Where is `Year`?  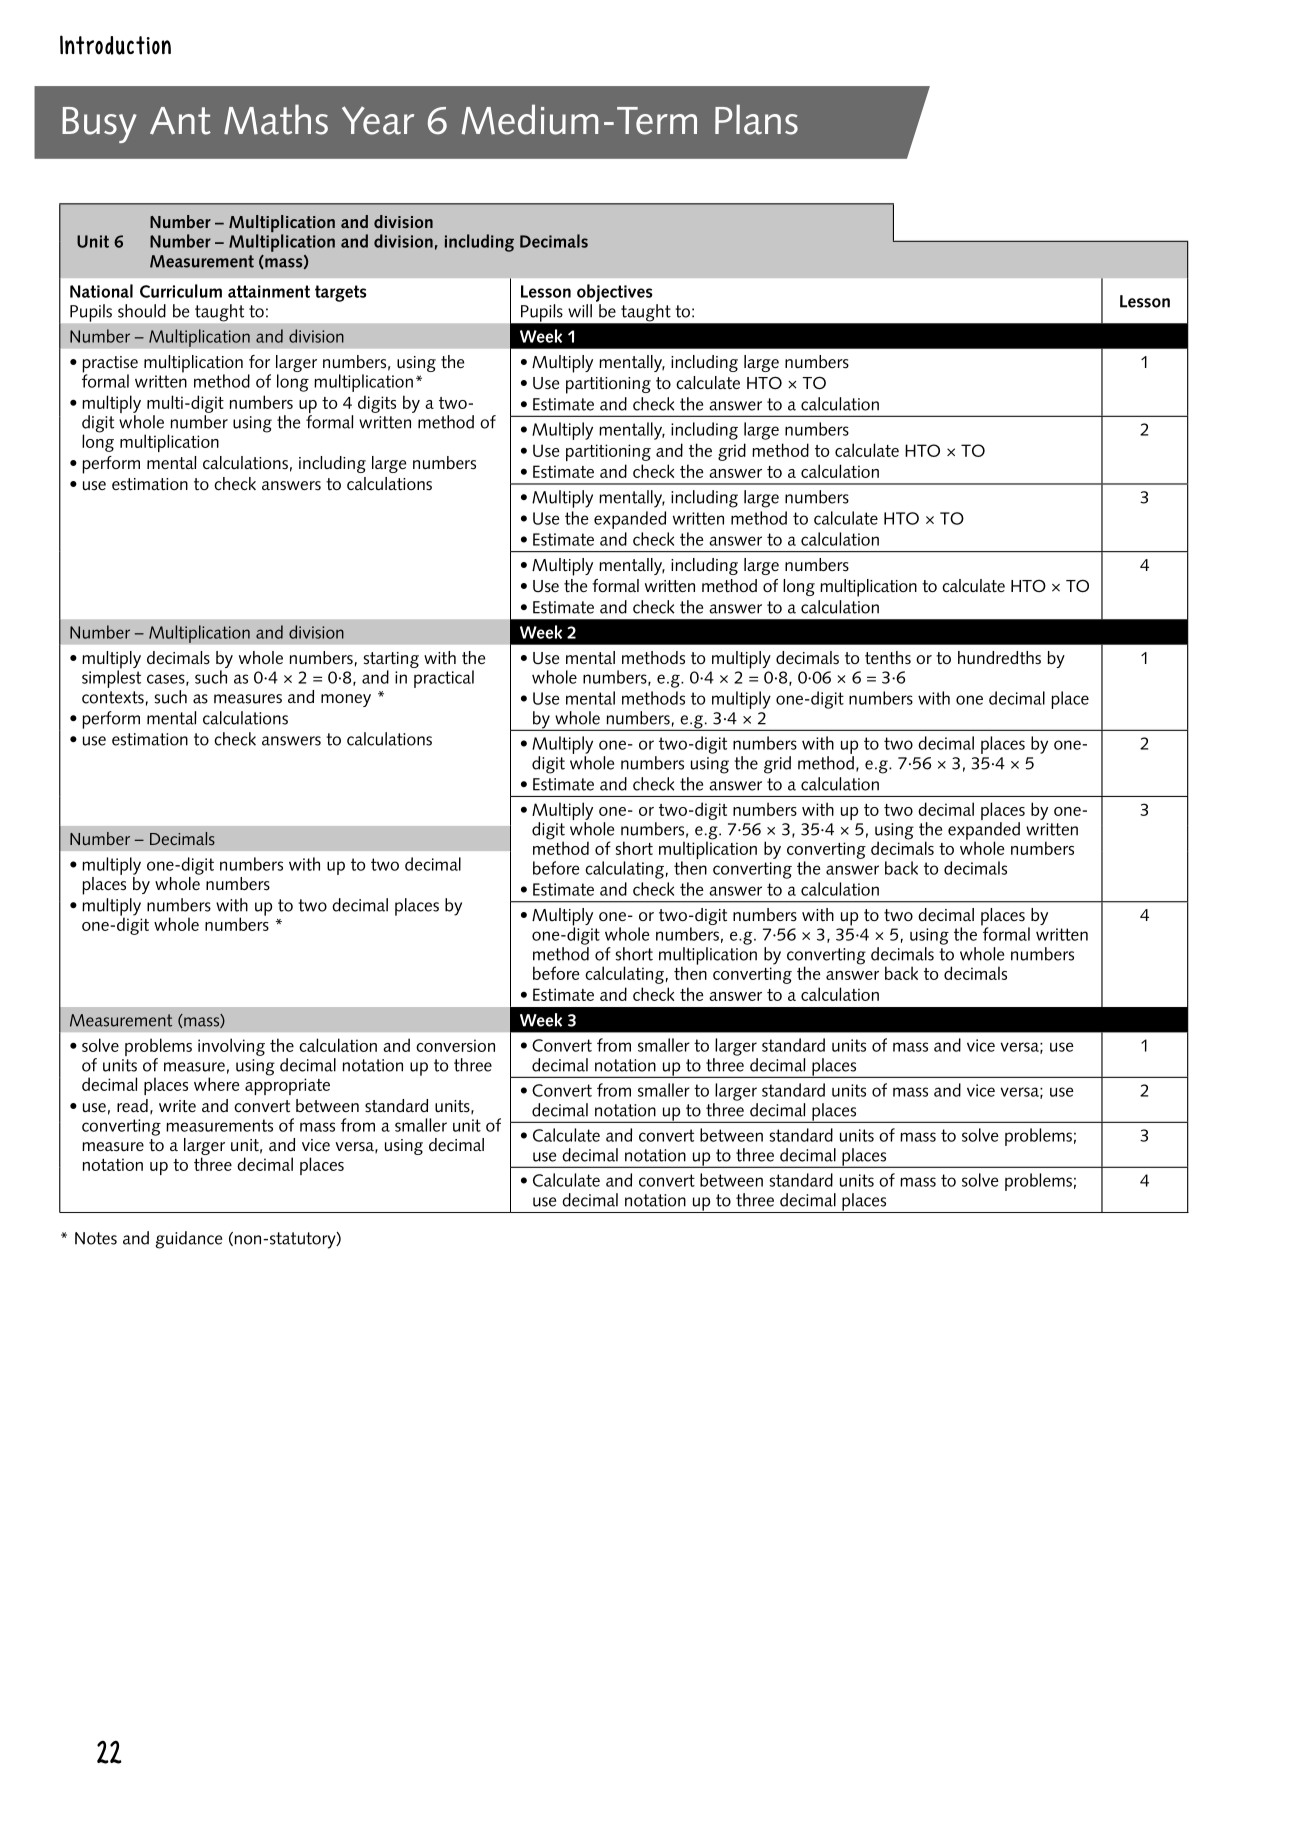 Year is located at coordinates (378, 120).
